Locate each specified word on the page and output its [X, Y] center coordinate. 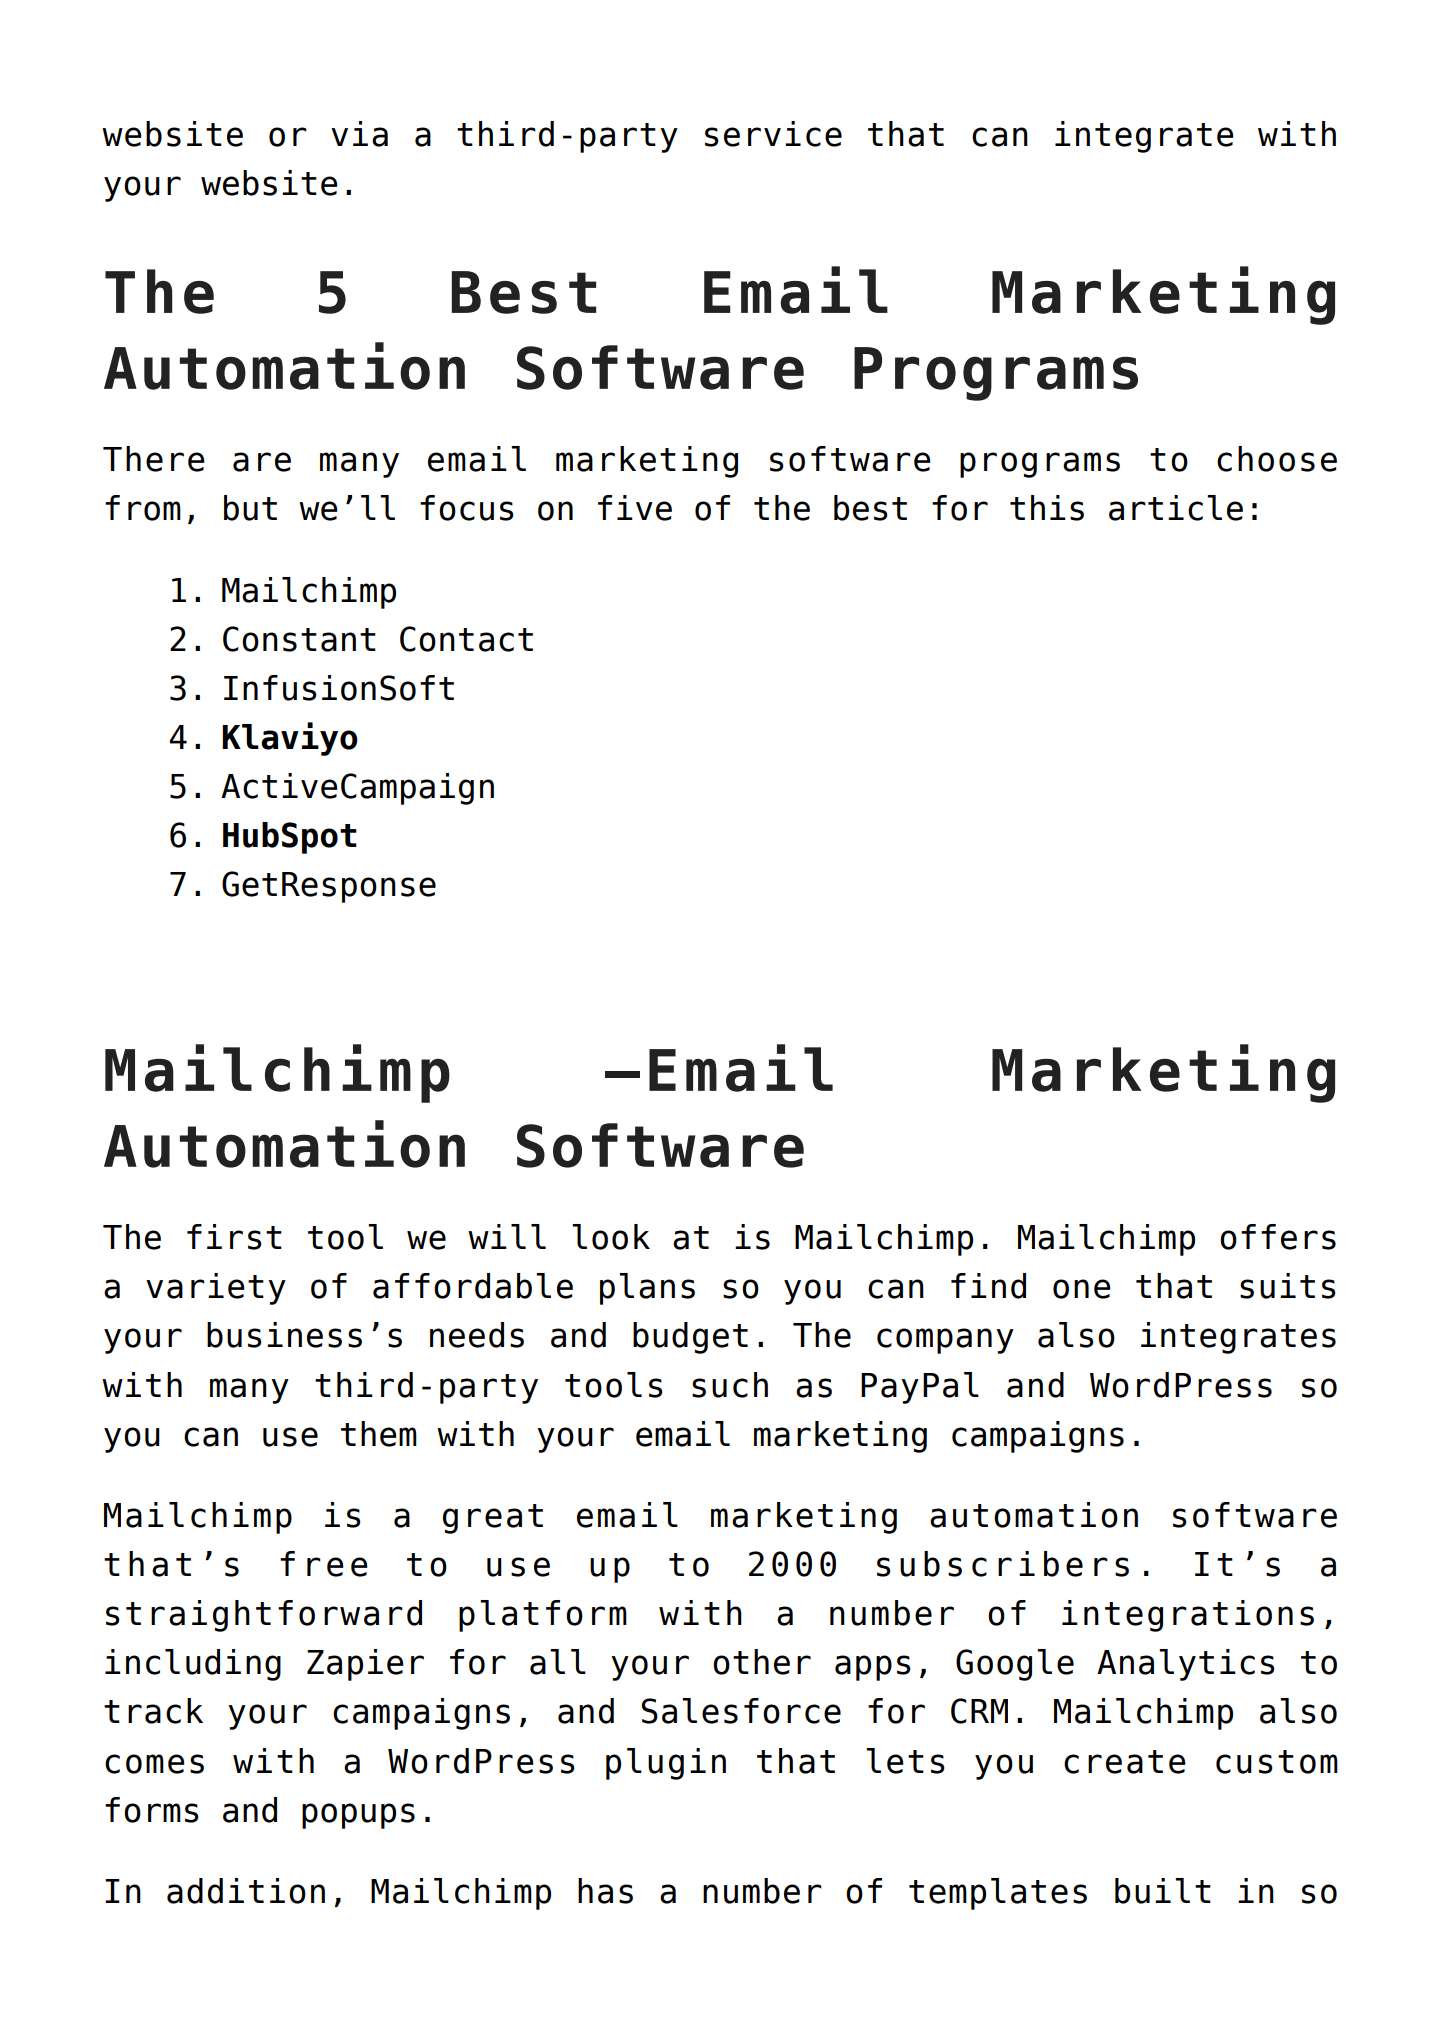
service [773, 134]
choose [1277, 459]
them [379, 1434]
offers [1278, 1237]
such [730, 1385]
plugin [666, 1764]
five [635, 508]
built [1163, 1891]
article [1176, 508]
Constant [299, 639]
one [1082, 1289]
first [234, 1237]
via [359, 134]
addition [246, 1891]
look [611, 1237]
